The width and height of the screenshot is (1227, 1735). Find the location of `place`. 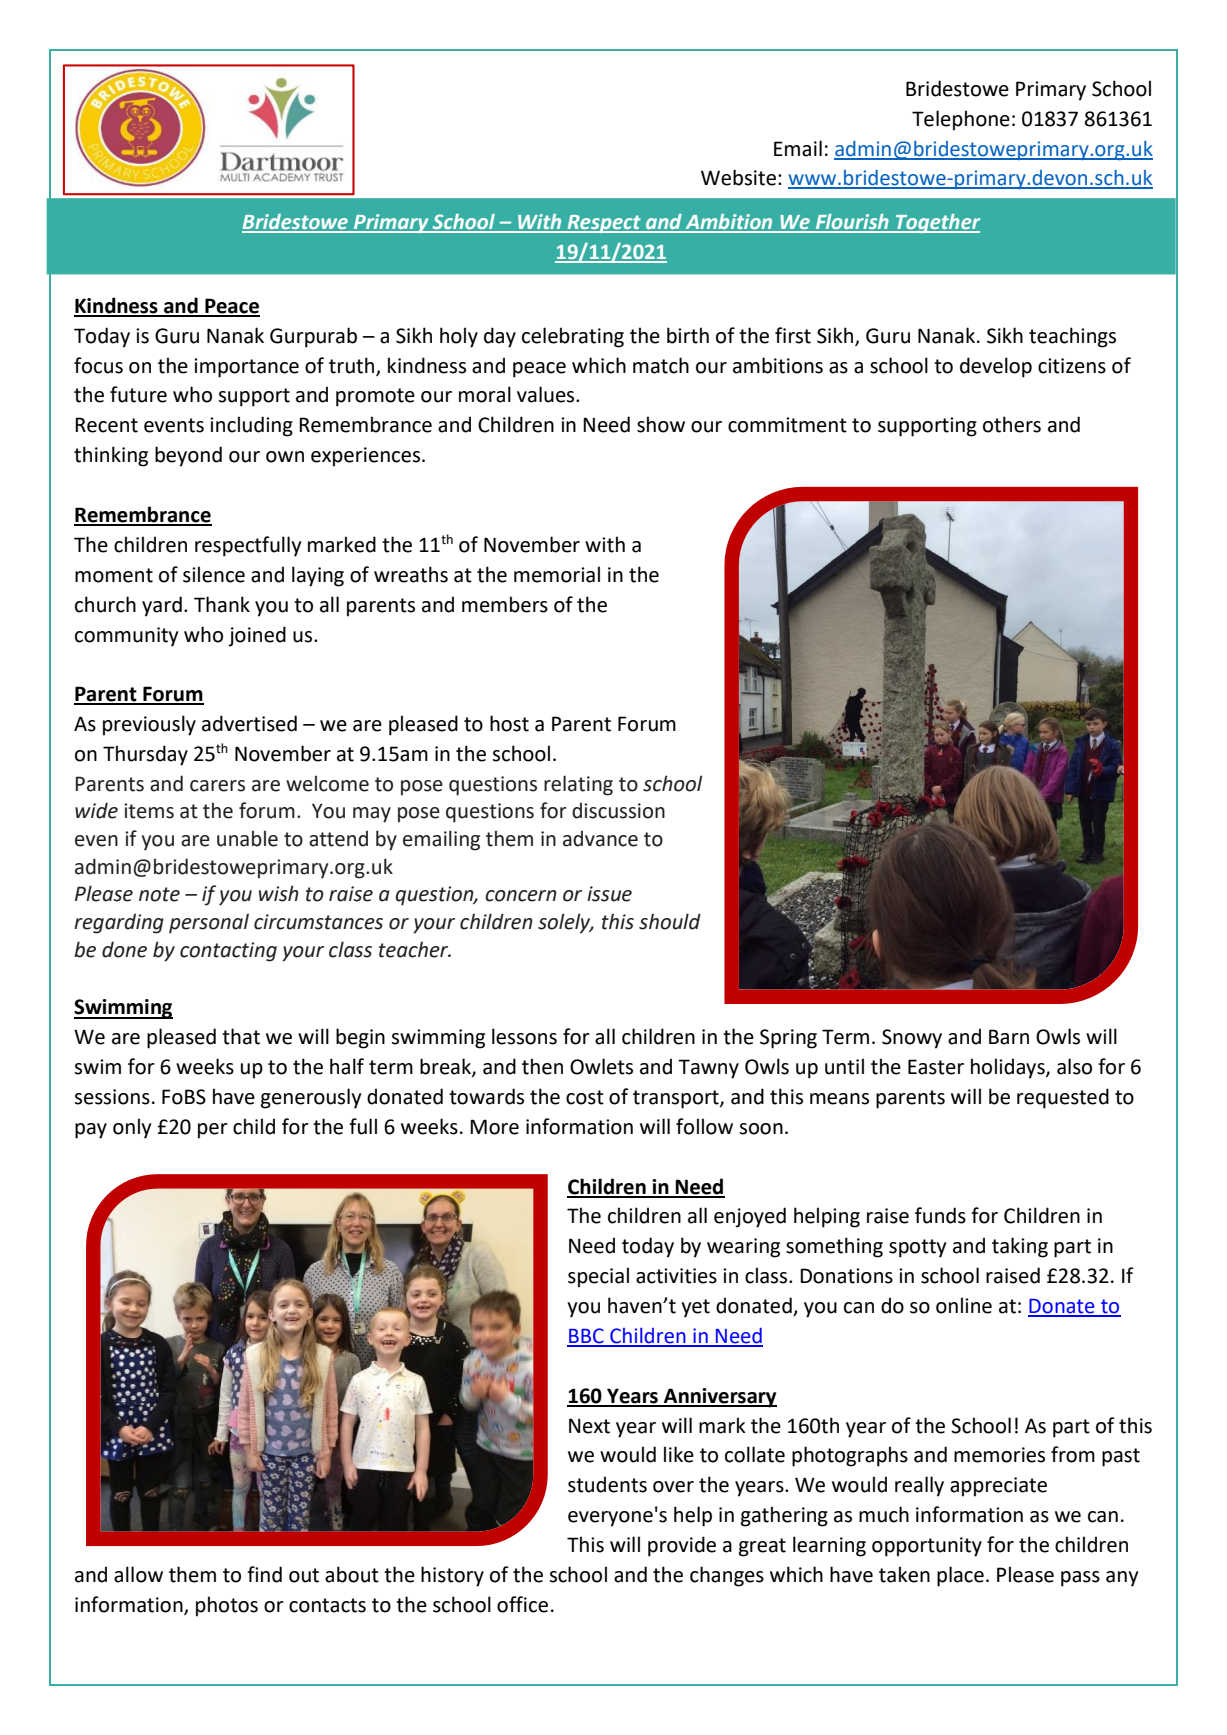

place is located at coordinates (960, 1576).
